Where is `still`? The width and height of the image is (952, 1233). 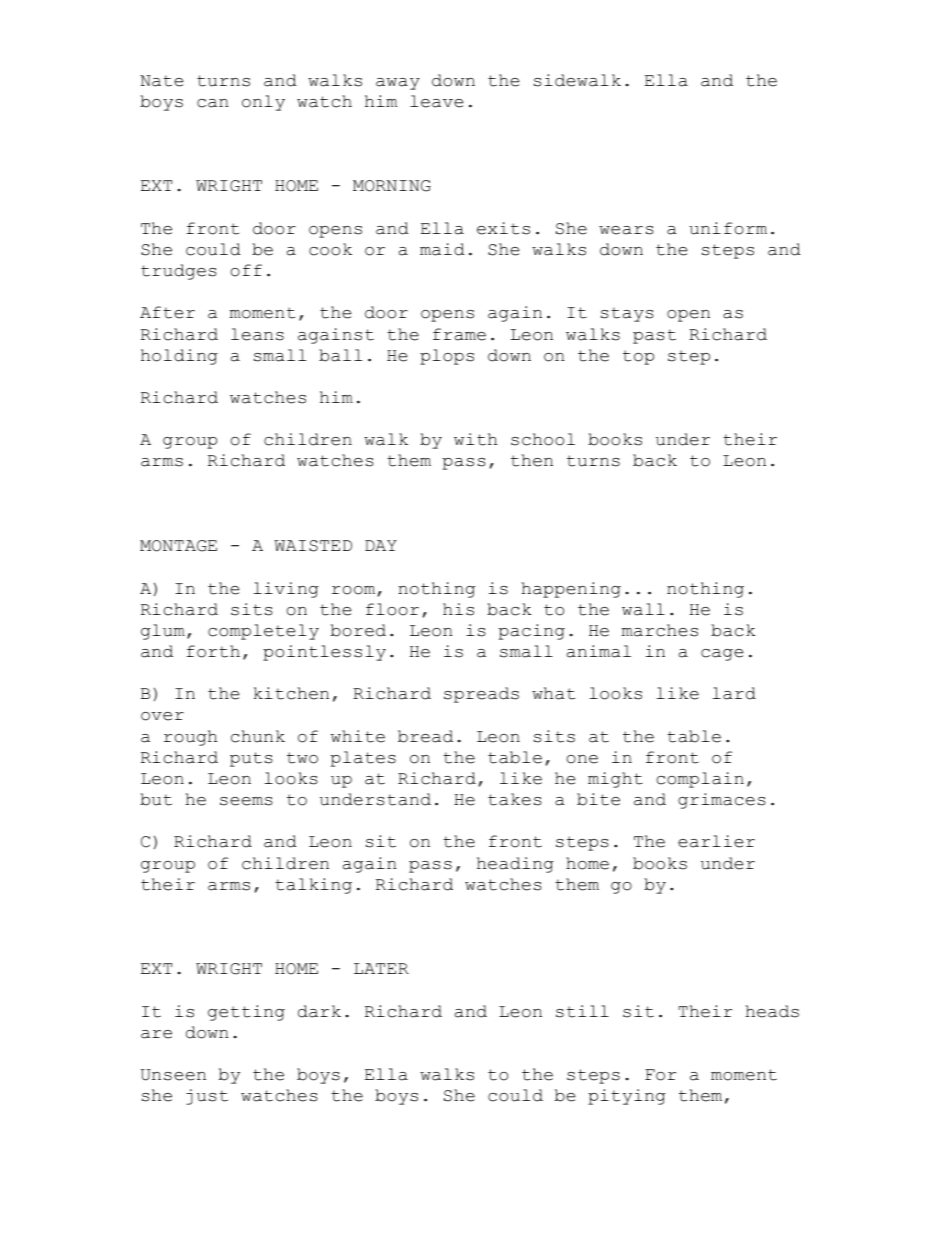 still is located at coordinates (582, 1011).
